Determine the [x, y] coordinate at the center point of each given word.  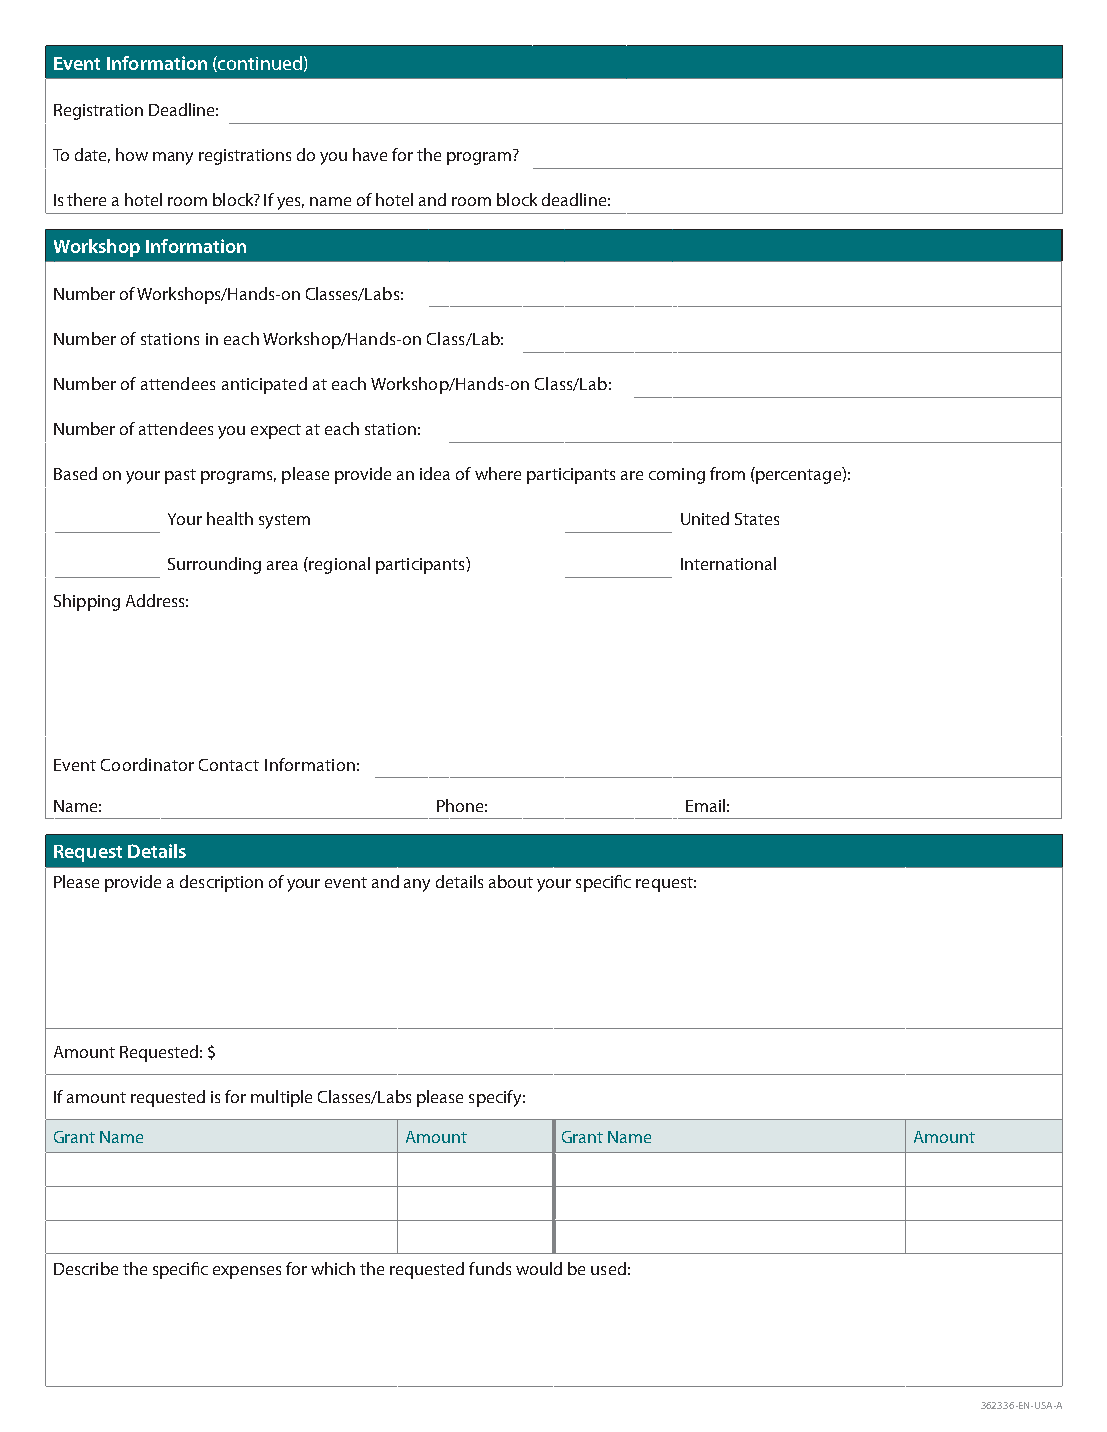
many [173, 158]
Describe [86, 1268]
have [370, 154]
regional [338, 565]
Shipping [87, 602]
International [728, 563]
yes [290, 203]
